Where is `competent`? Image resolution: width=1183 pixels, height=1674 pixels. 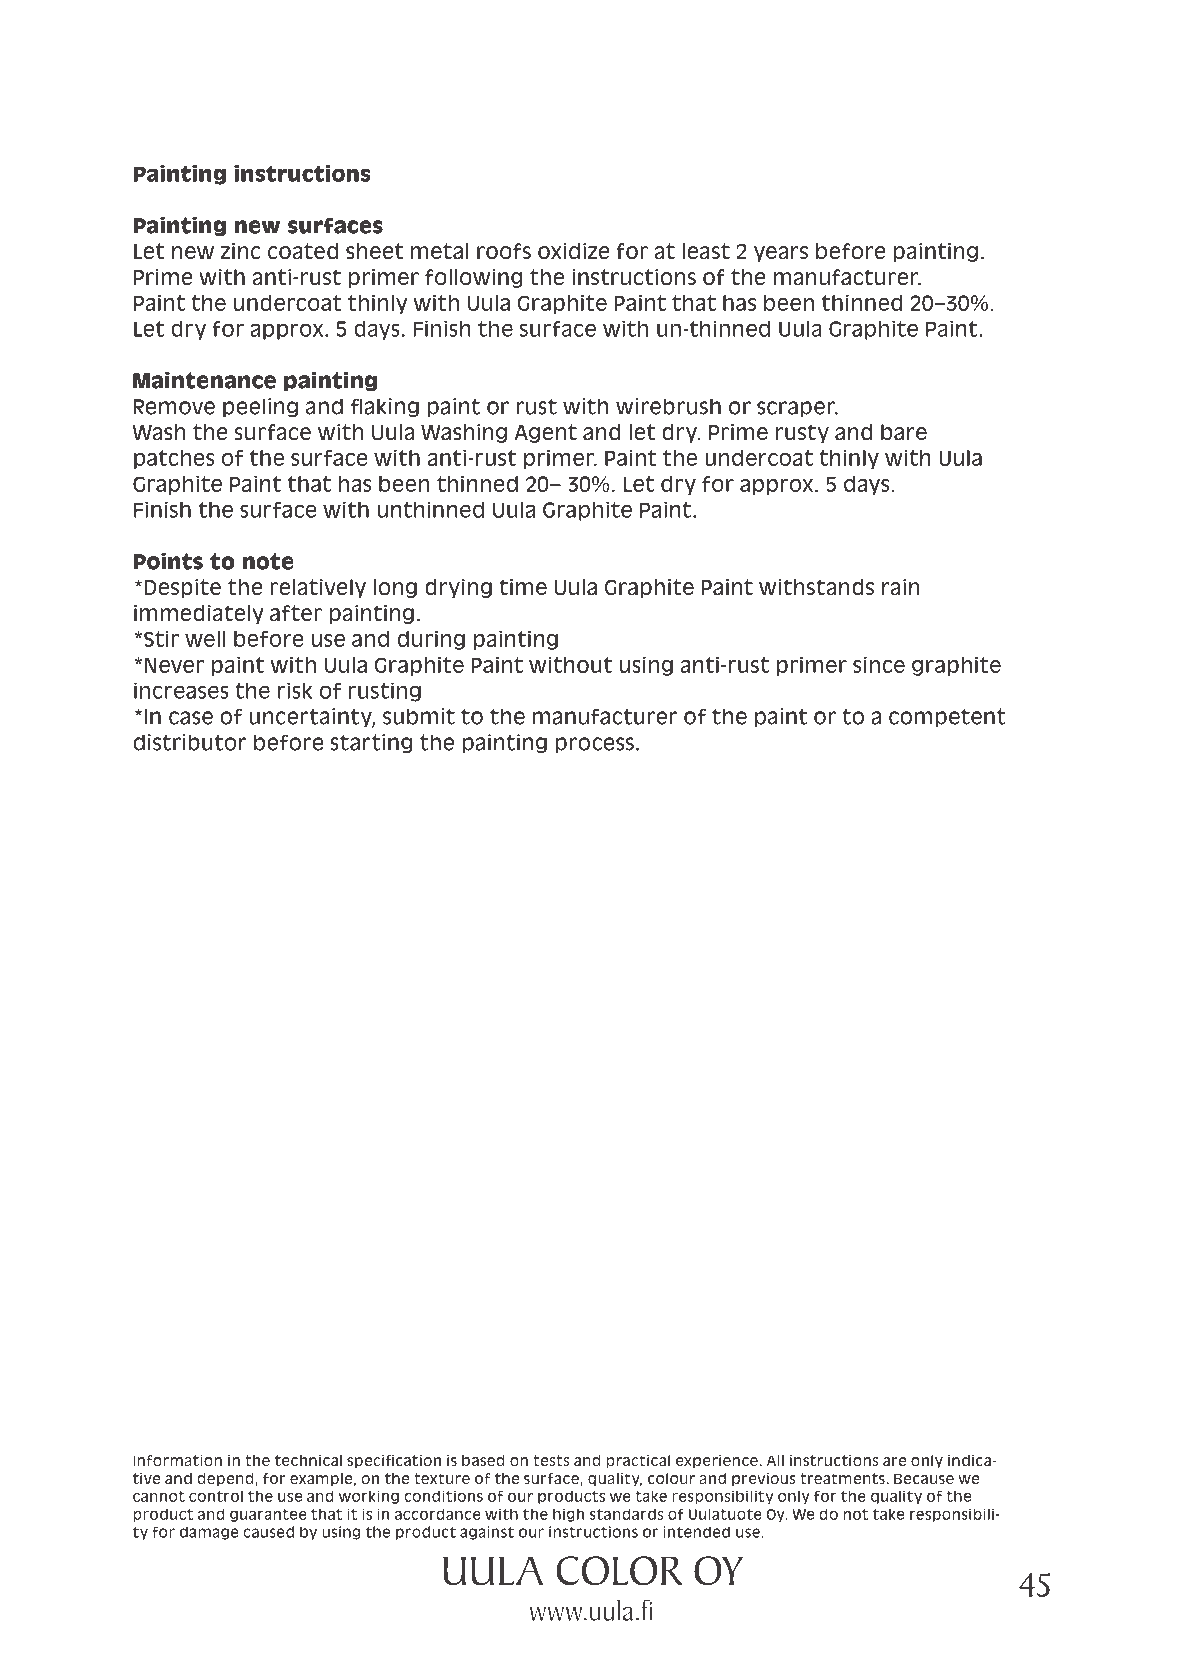
competent is located at coordinates (947, 718).
